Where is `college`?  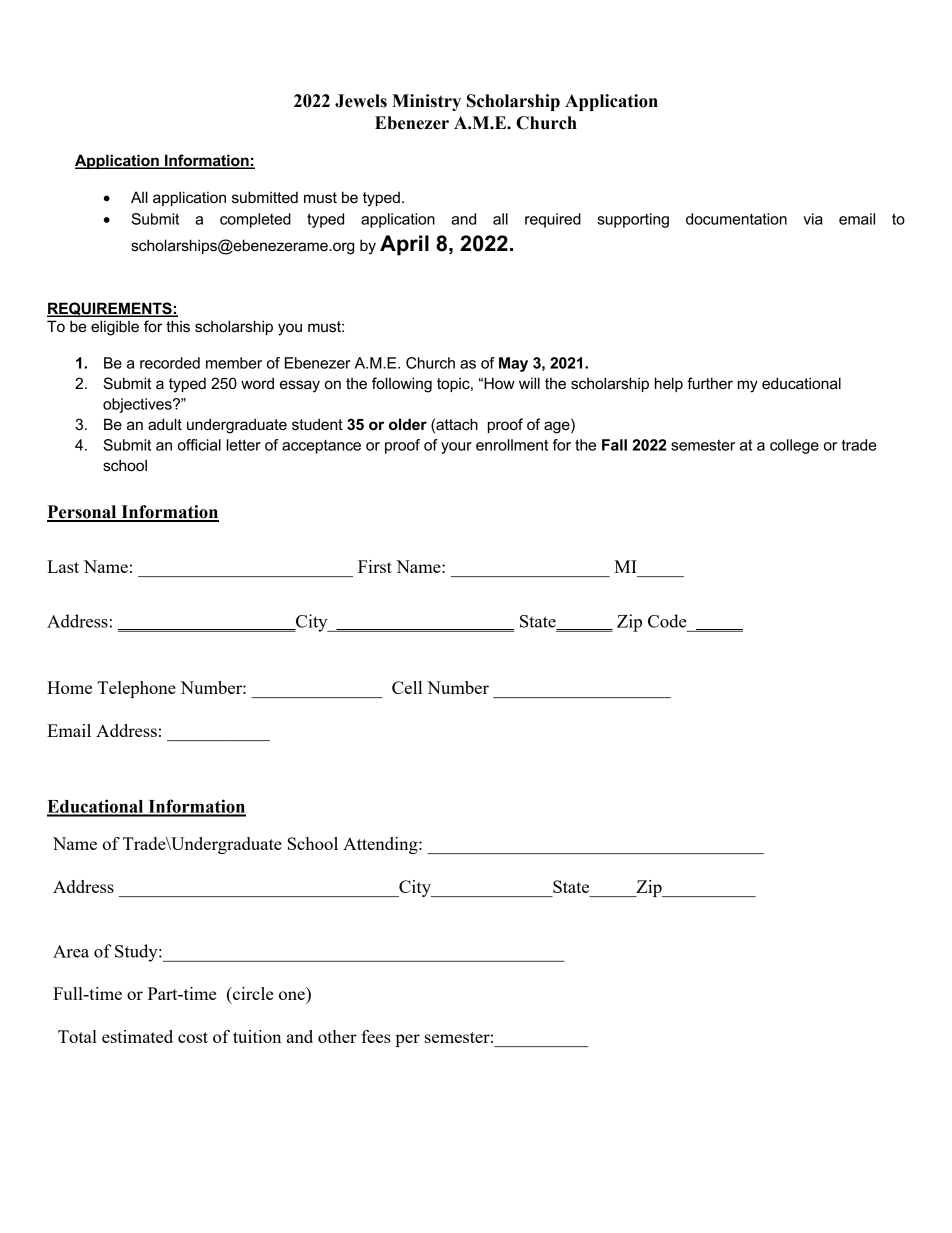 college is located at coordinates (794, 446).
